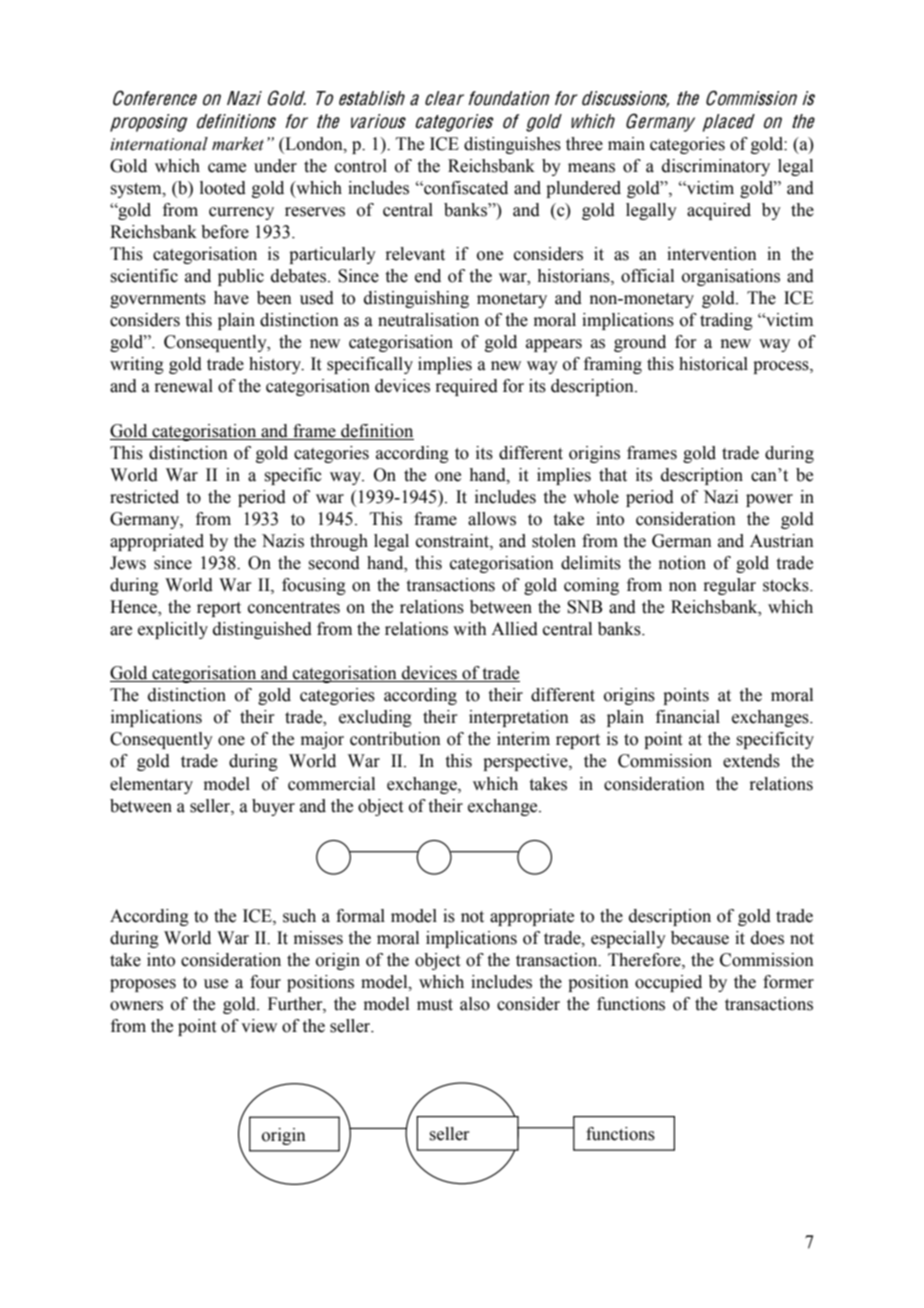 Image resolution: width=924 pixels, height=1308 pixels. Describe the element at coordinates (183, 386) in the image. I see `renewal` at that location.
